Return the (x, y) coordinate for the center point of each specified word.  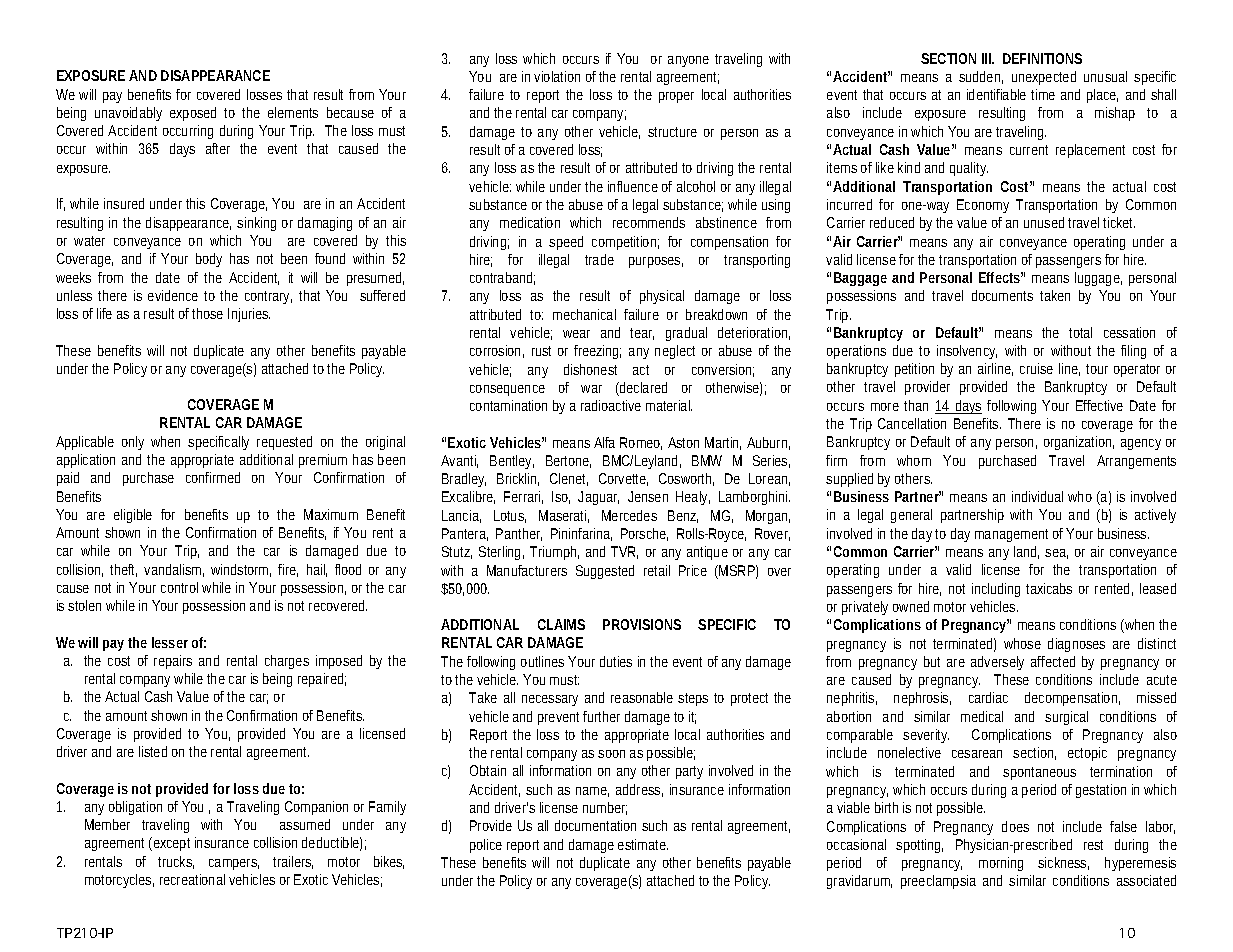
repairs (173, 662)
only (133, 443)
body (209, 260)
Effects (1001, 277)
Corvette (623, 479)
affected (1053, 661)
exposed (193, 114)
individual (1037, 496)
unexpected (1044, 78)
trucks (176, 862)
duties (616, 661)
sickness (1063, 863)
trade (599, 259)
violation (557, 76)
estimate (643, 844)
